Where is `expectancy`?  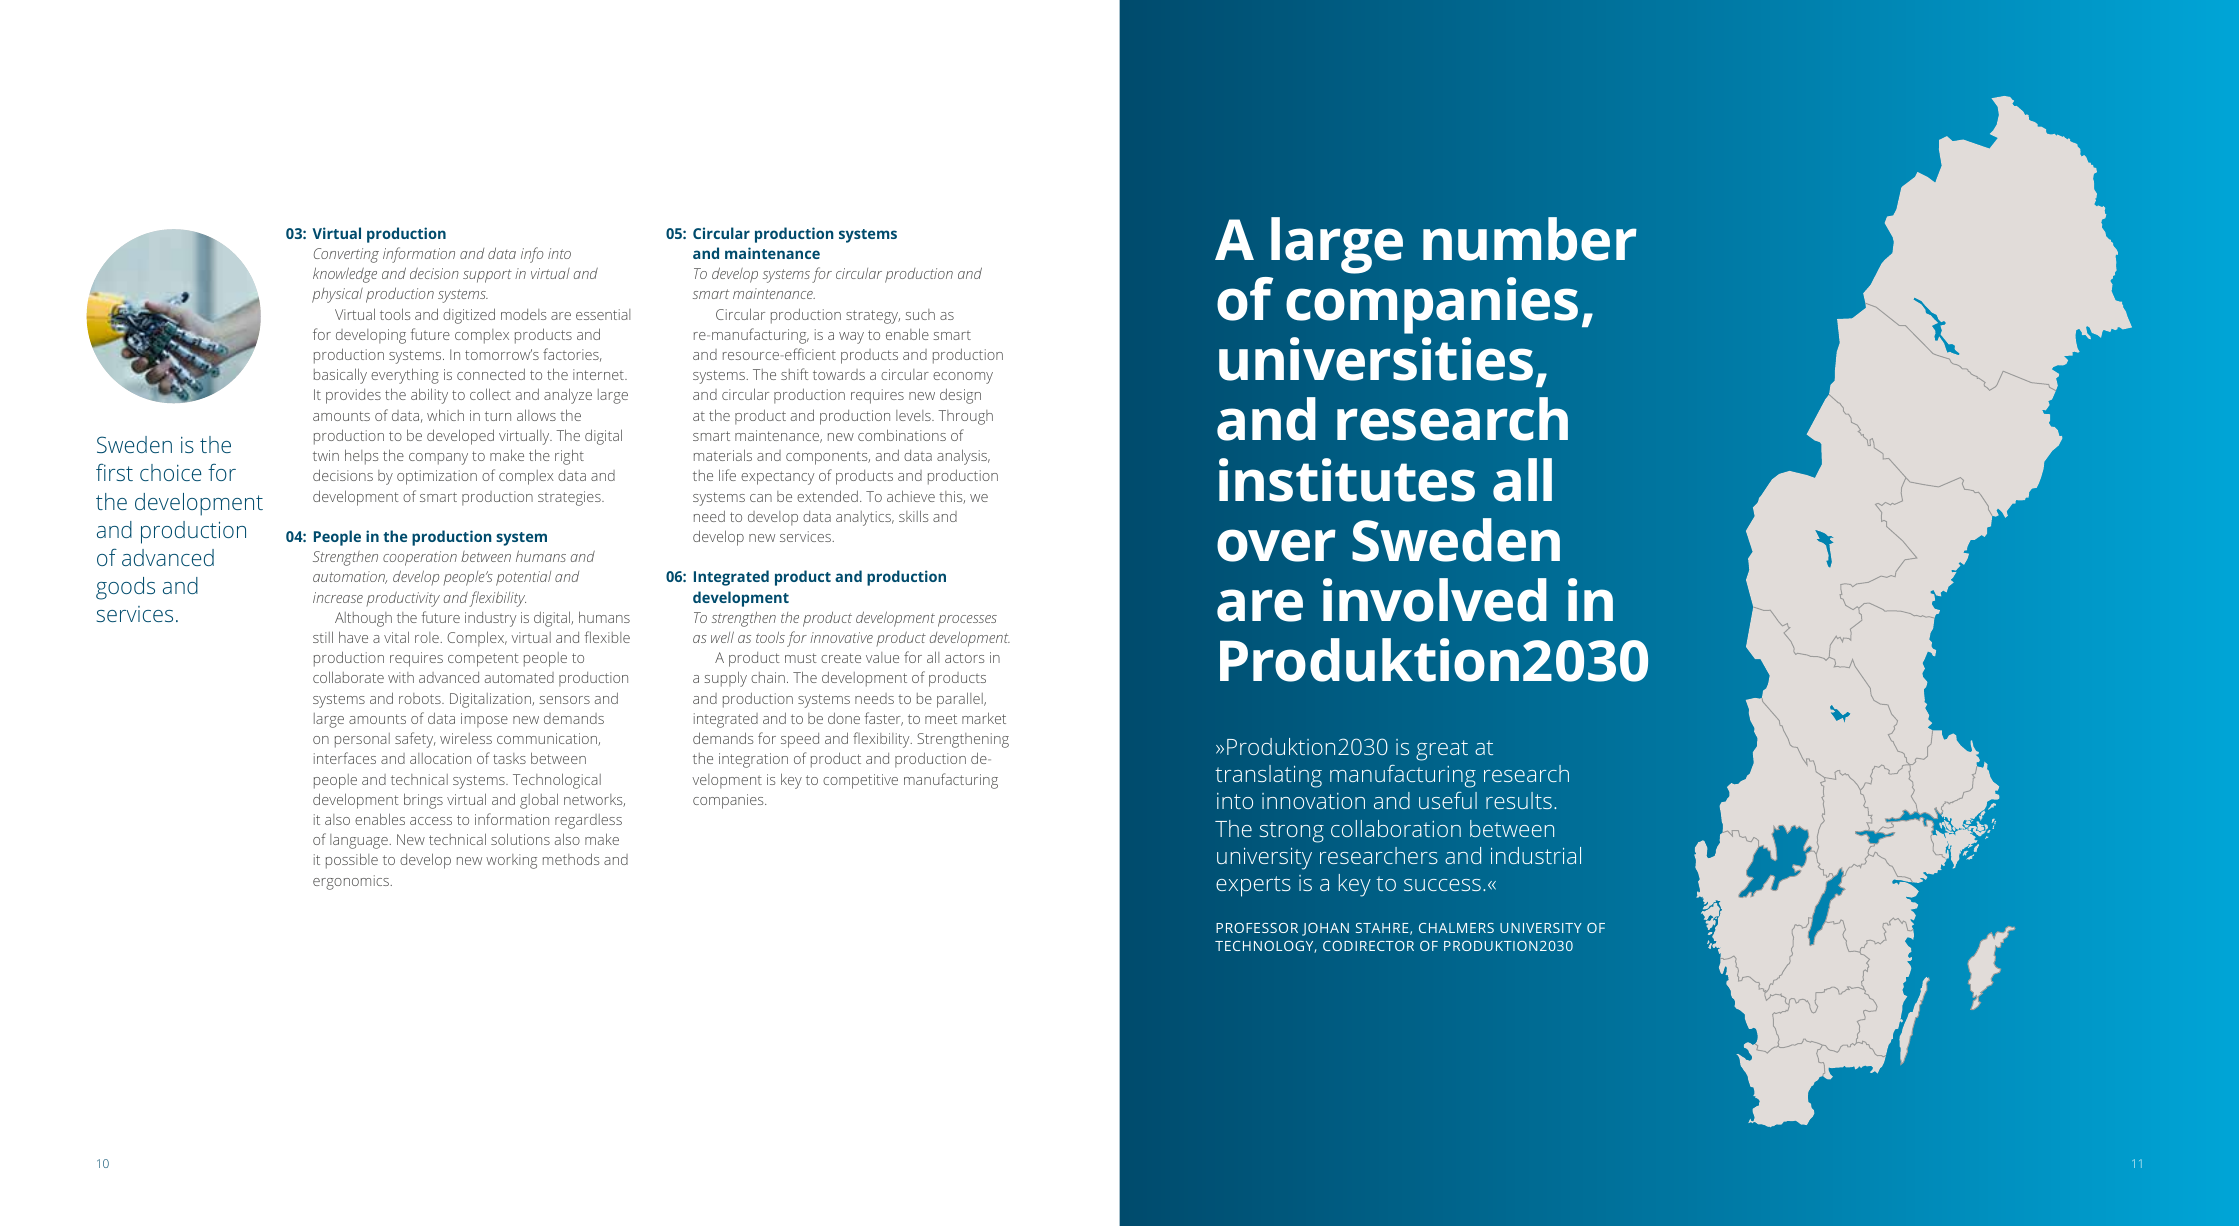
expectancy is located at coordinates (777, 478).
